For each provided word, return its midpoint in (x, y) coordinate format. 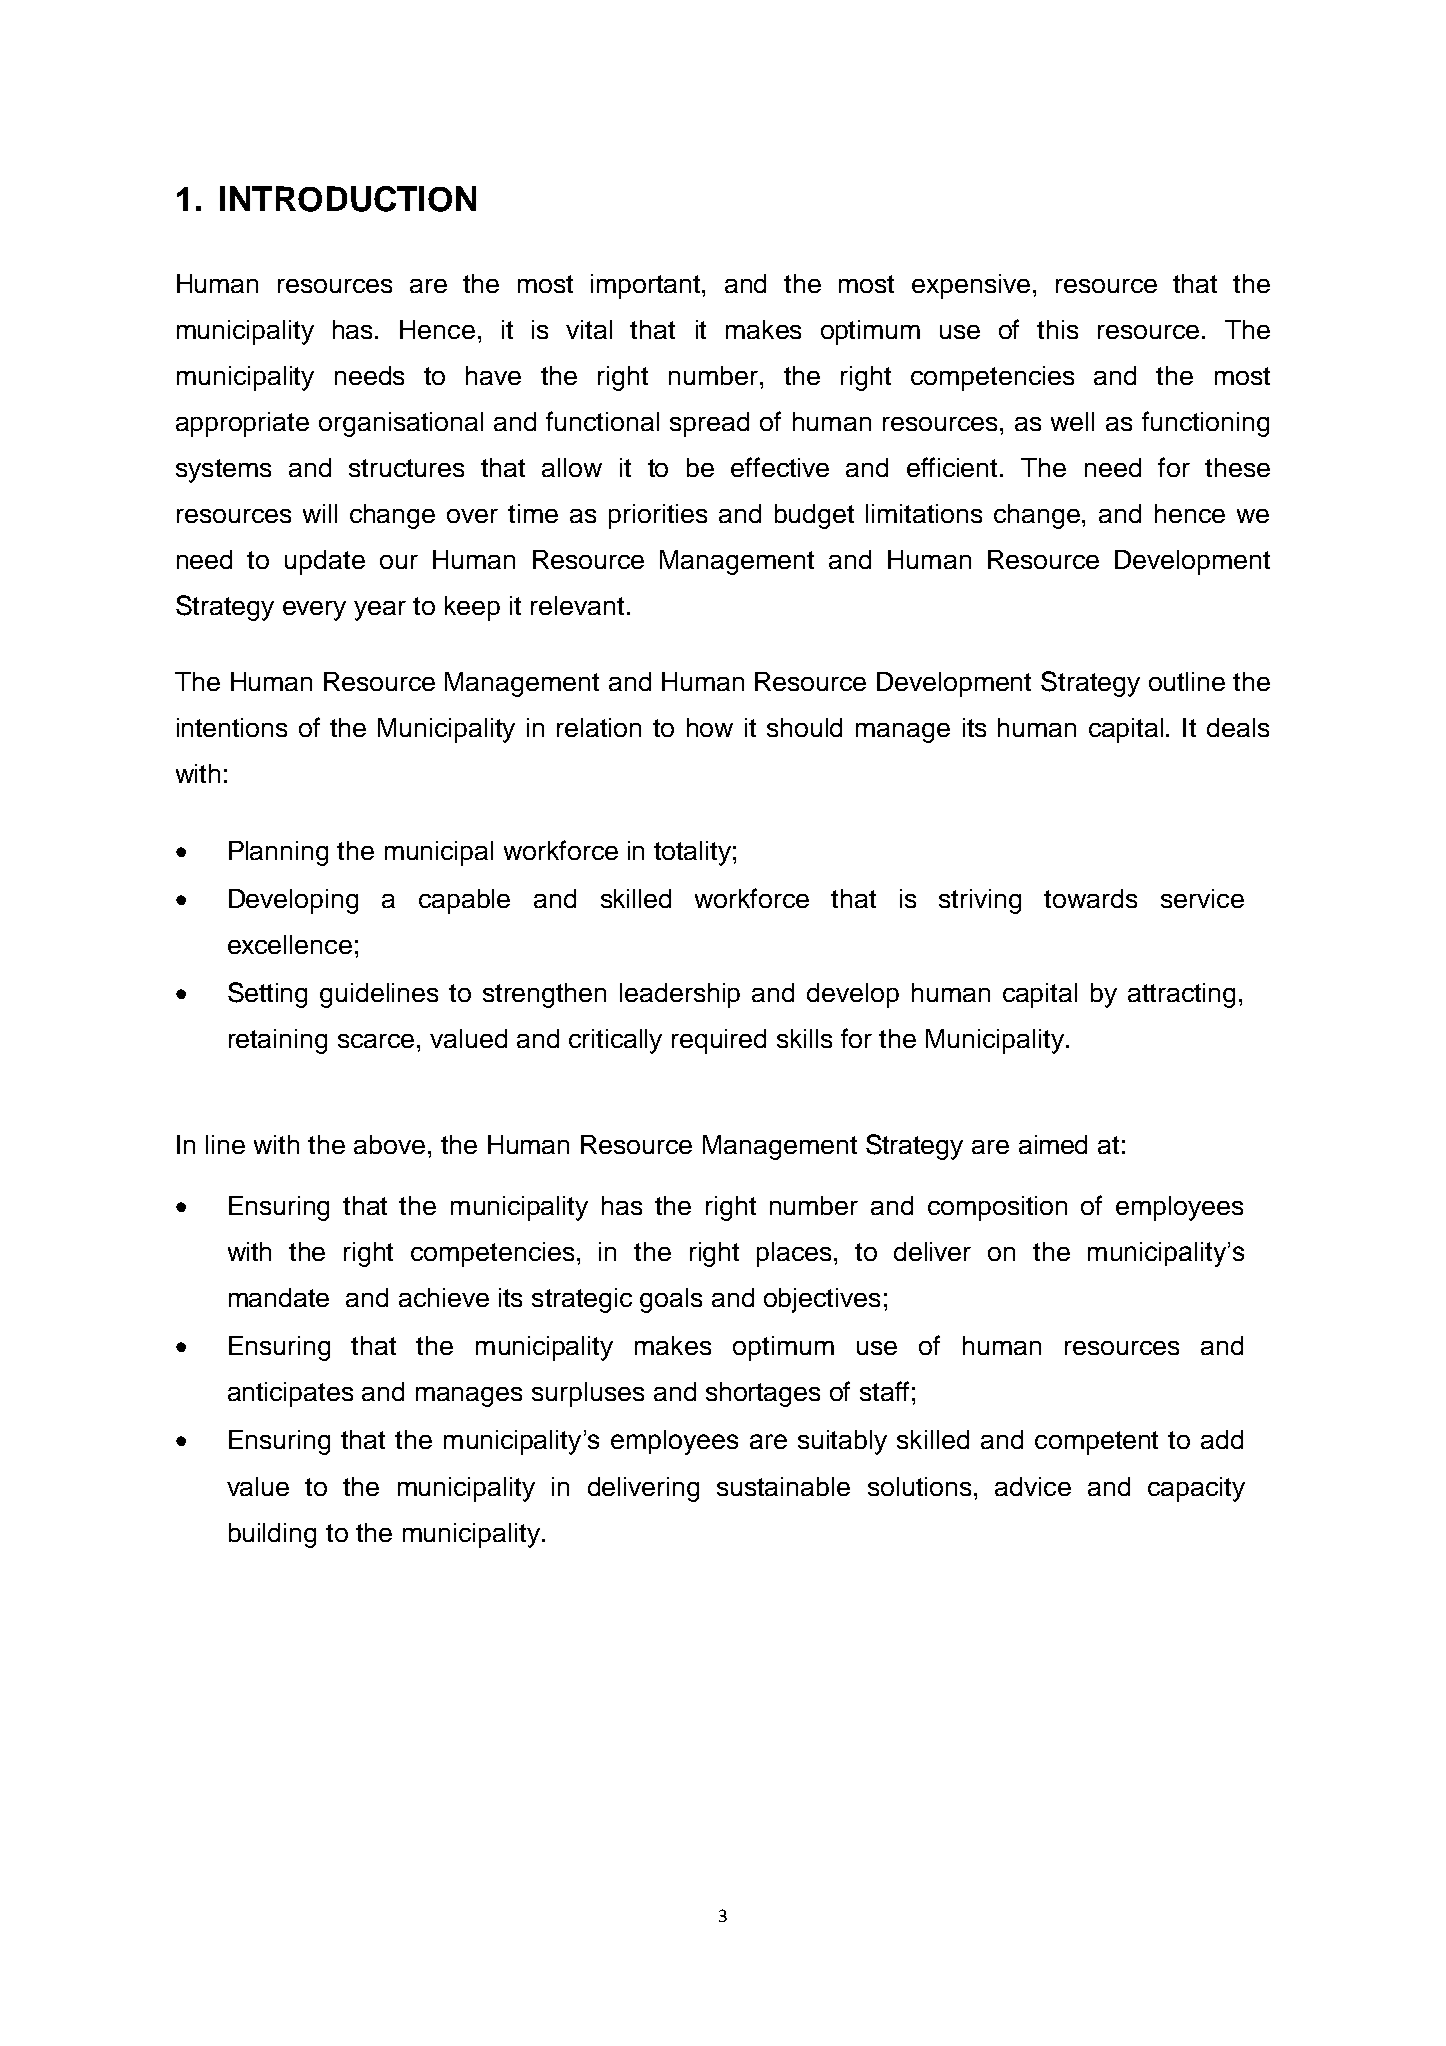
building (272, 1535)
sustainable (783, 1486)
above (389, 1144)
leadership (680, 995)
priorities (658, 516)
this (1057, 329)
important (647, 286)
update (325, 562)
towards (1090, 898)
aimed (1053, 1144)
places (794, 1254)
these (1237, 467)
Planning (278, 853)
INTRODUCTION (348, 199)
